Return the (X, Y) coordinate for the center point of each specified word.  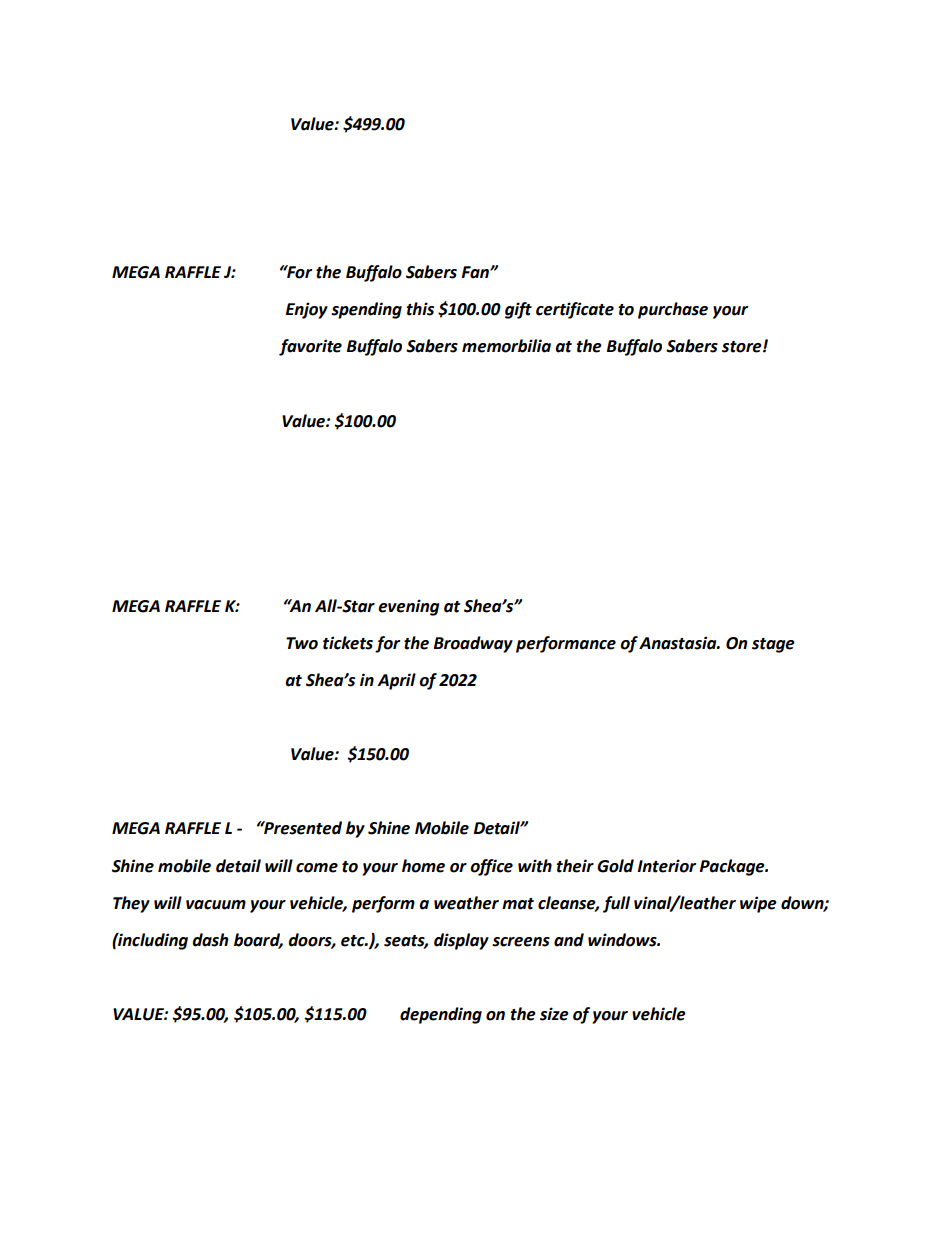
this (420, 309)
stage (773, 645)
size (554, 1014)
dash (210, 940)
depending (441, 1015)
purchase (673, 310)
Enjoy (307, 310)
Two (302, 643)
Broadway (473, 644)
